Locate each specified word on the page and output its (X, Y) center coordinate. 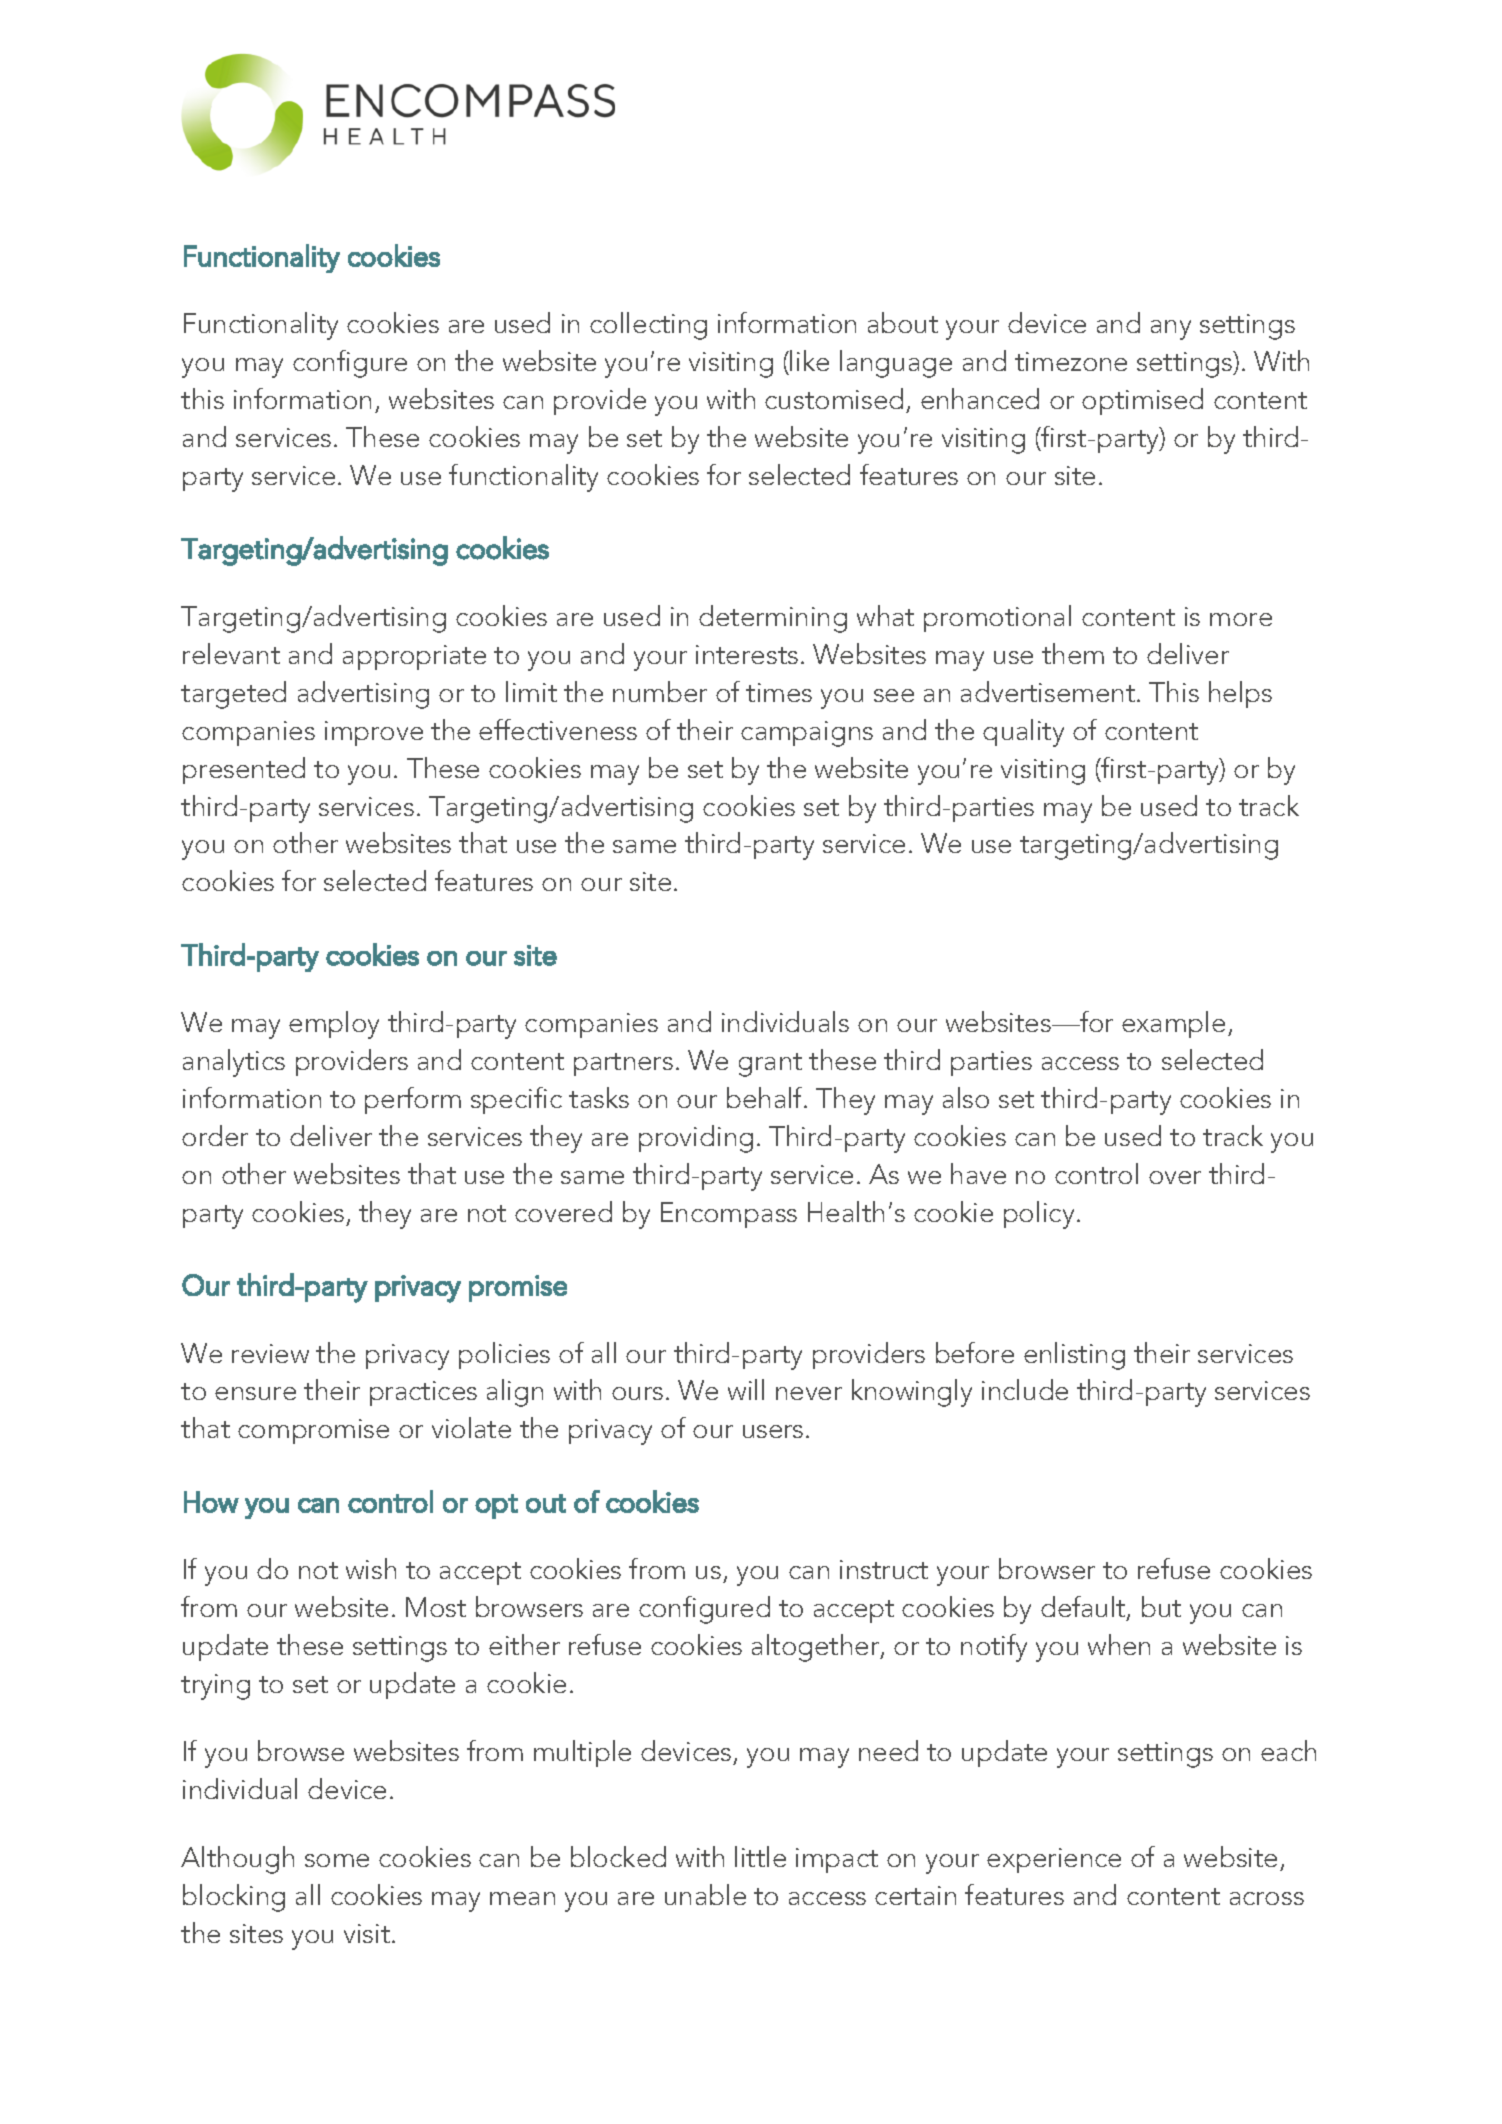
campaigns (807, 734)
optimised (1142, 401)
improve (374, 733)
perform (413, 1100)
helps (1240, 694)
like (809, 360)
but (1161, 1606)
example (1173, 1024)
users (773, 1431)
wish (371, 1568)
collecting (648, 326)
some (337, 1860)
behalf (766, 1097)
